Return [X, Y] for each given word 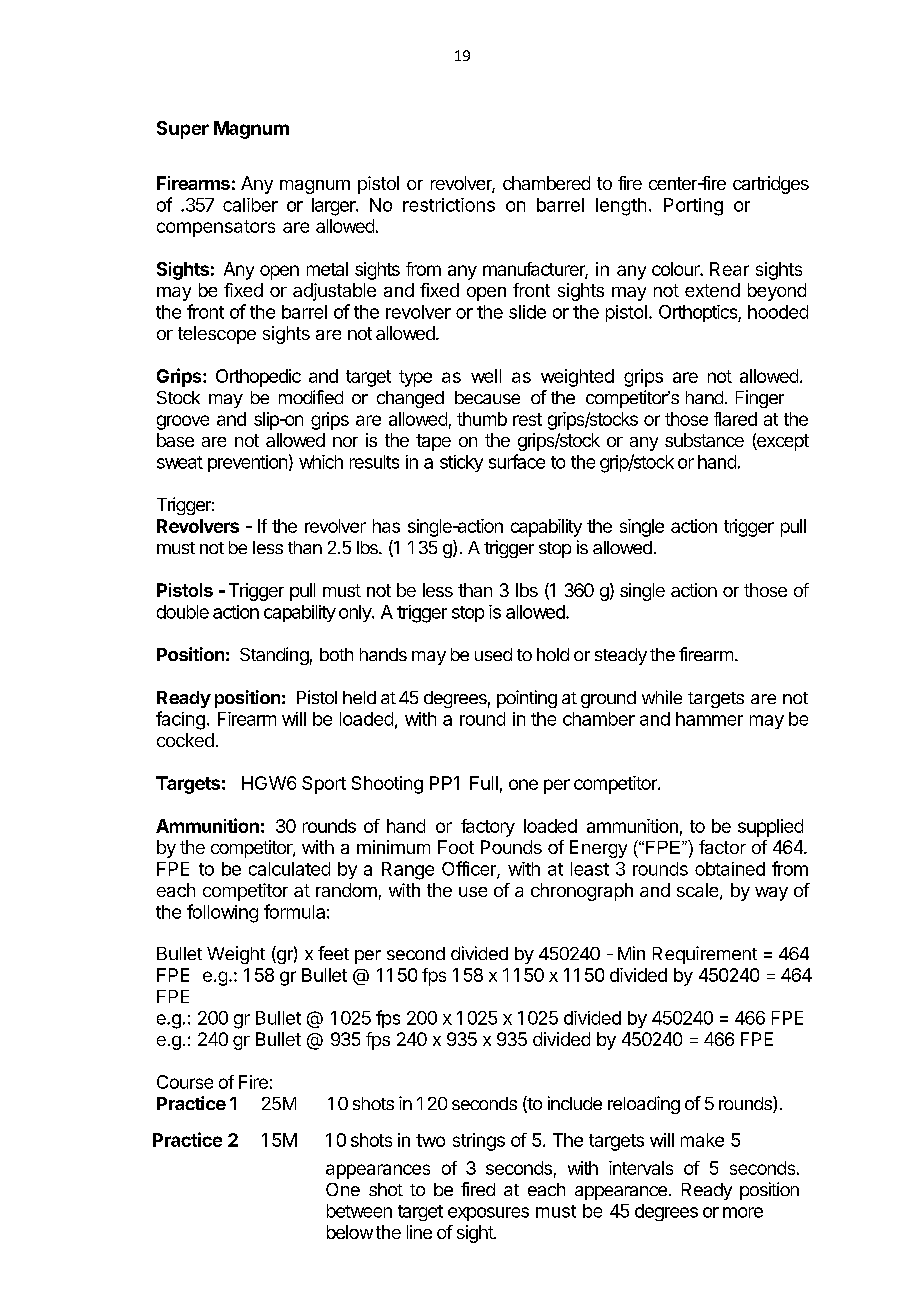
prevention [247, 463]
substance [704, 440]
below [350, 1232]
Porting [693, 207]
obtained [730, 869]
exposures [488, 1214]
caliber [250, 205]
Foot [456, 847]
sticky [461, 463]
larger [335, 207]
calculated [289, 869]
